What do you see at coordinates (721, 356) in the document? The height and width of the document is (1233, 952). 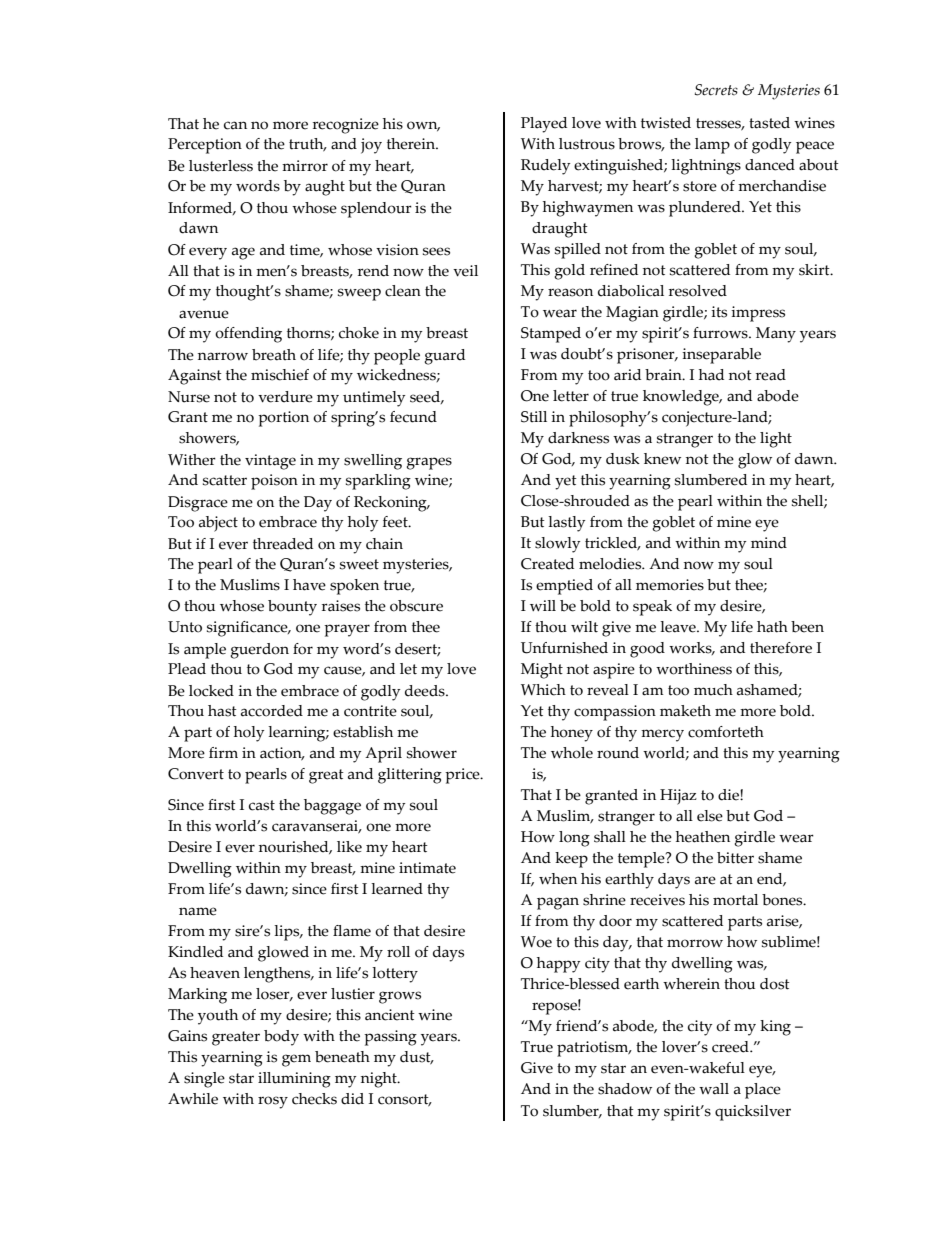 I see `inseparable` at bounding box center [721, 356].
